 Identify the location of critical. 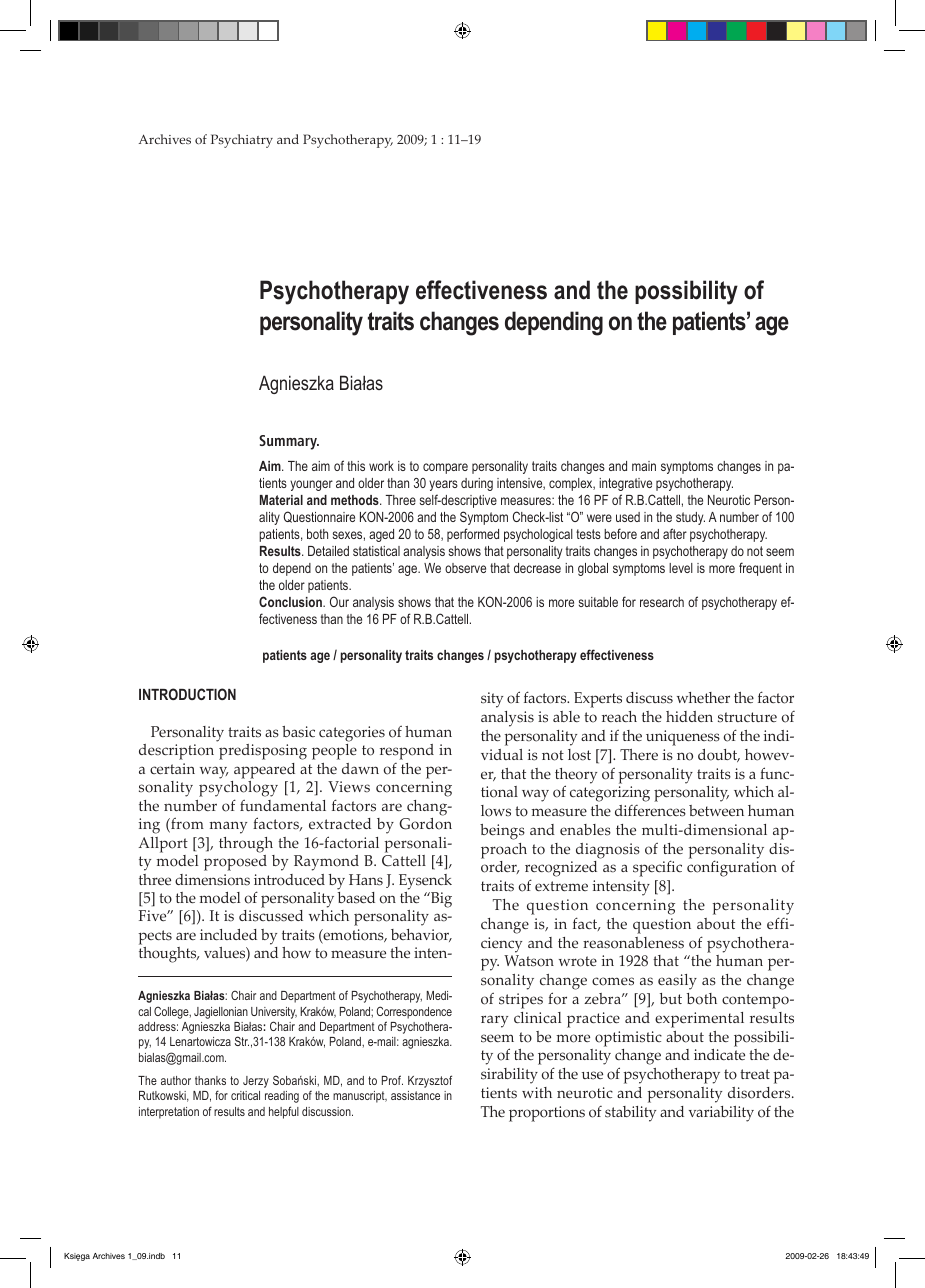
(245, 1095).
